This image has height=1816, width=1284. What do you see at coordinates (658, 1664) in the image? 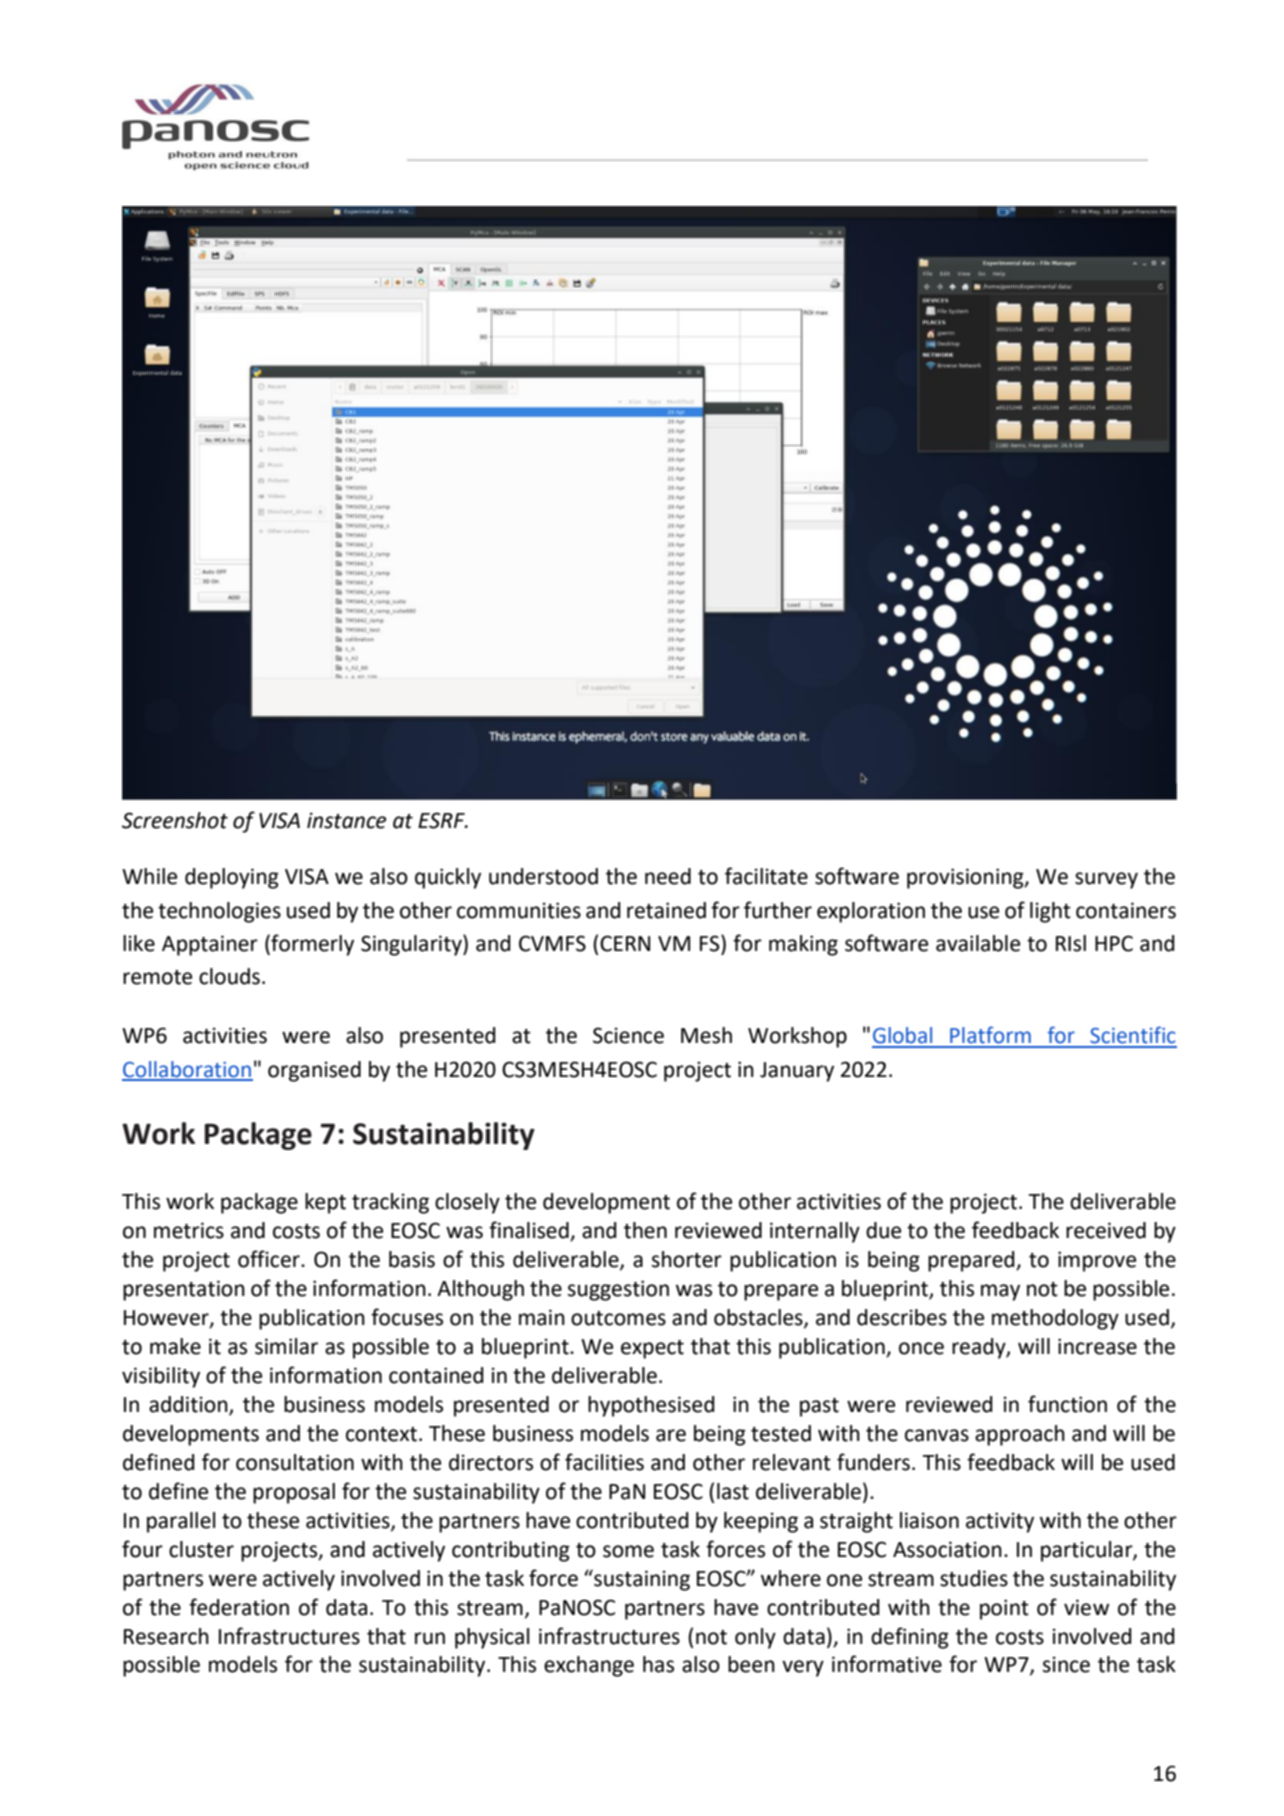
I see `has` at bounding box center [658, 1664].
